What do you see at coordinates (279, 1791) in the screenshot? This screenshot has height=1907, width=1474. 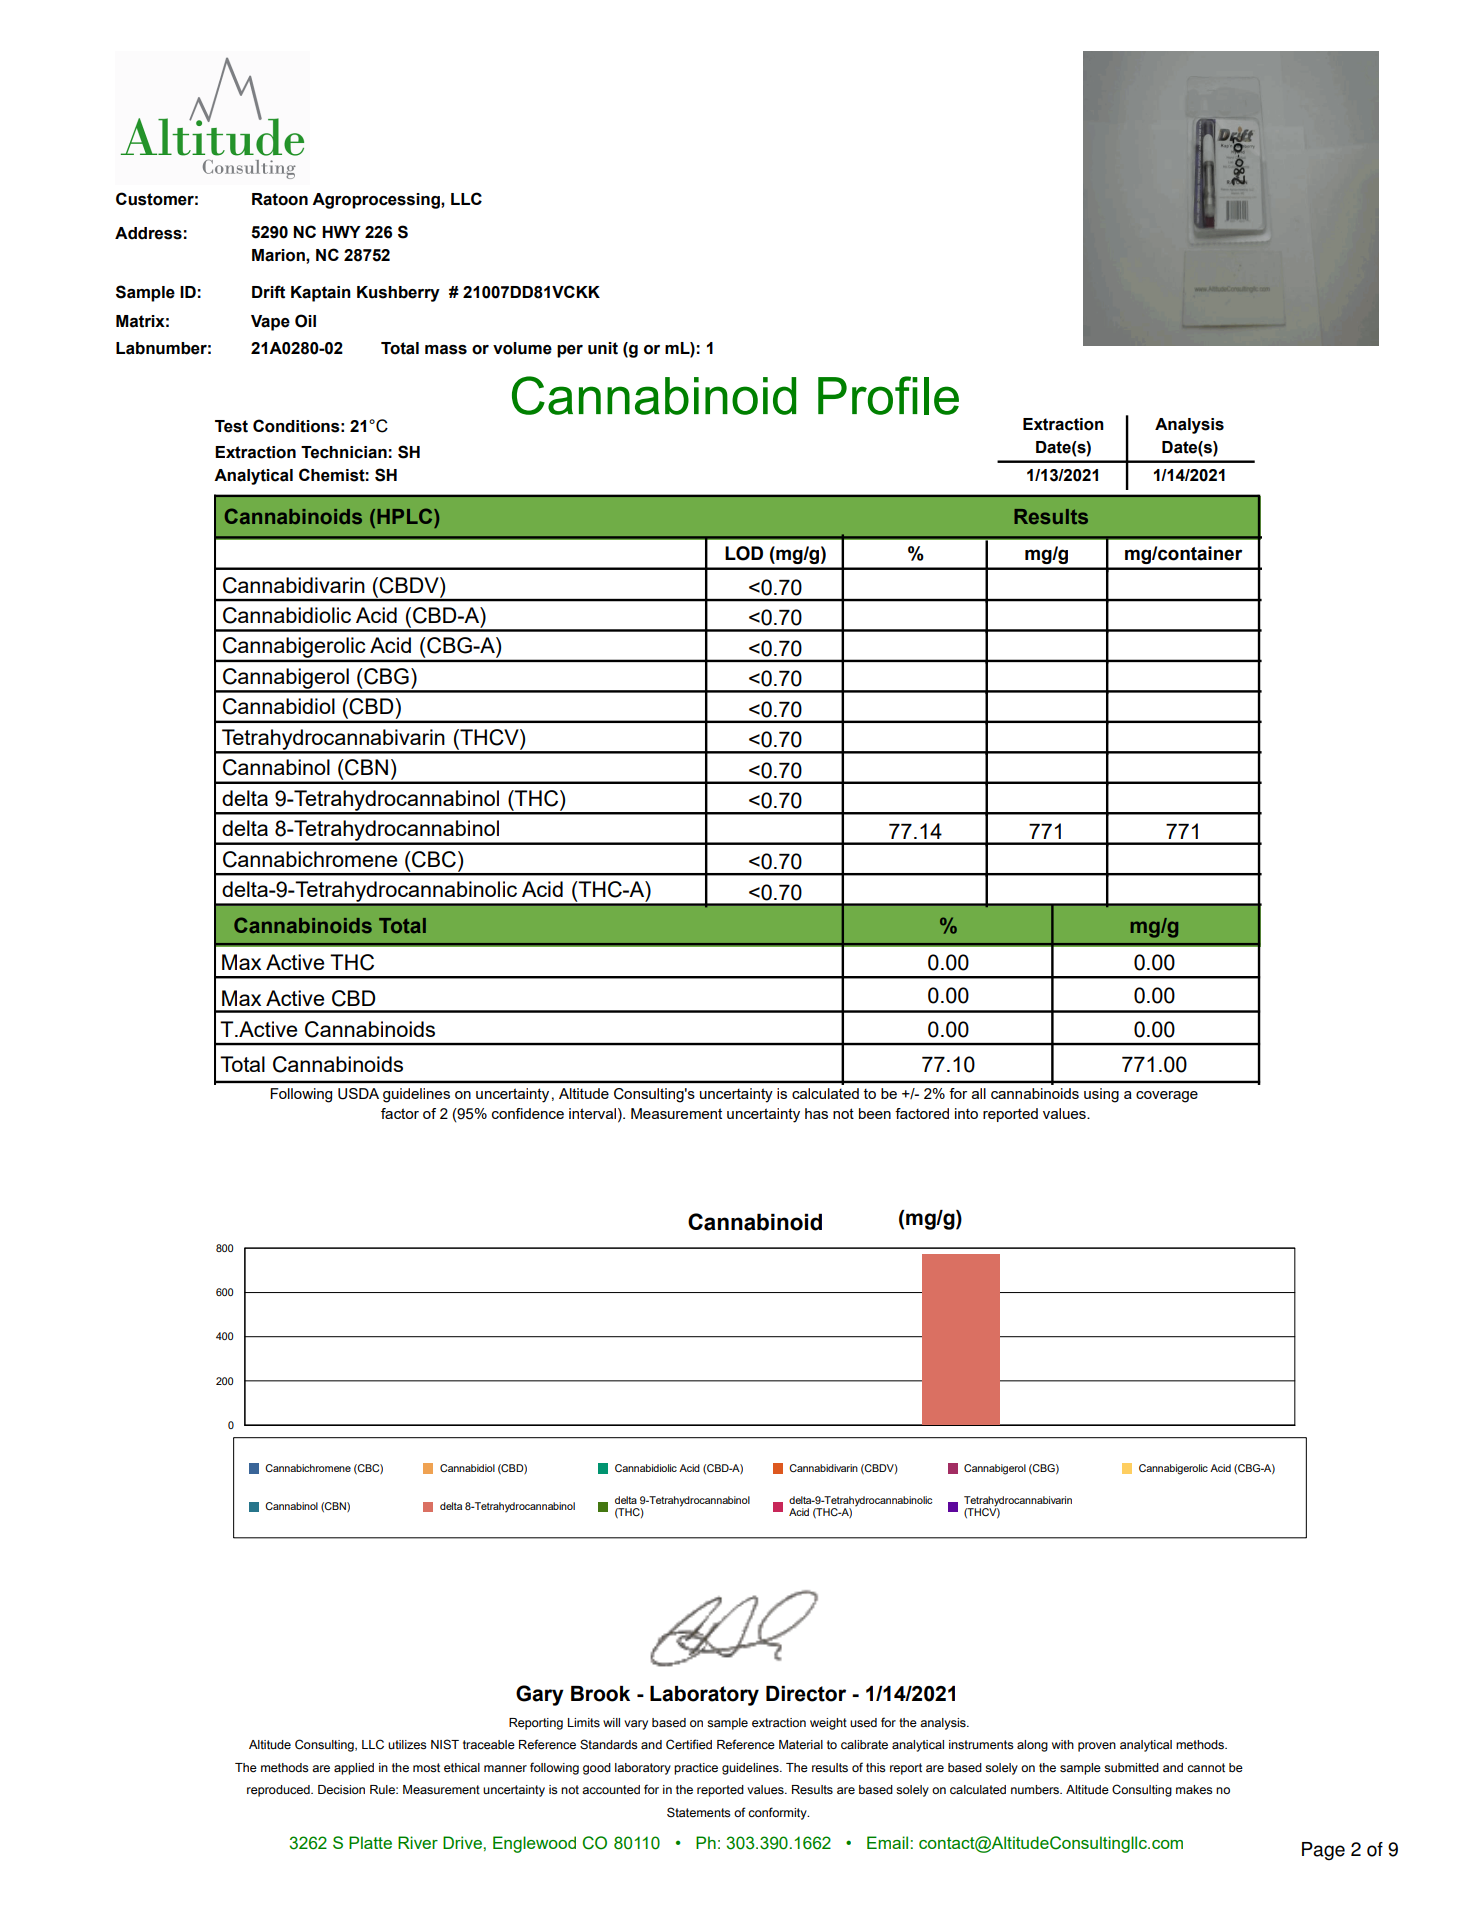 I see `reproduced` at bounding box center [279, 1791].
